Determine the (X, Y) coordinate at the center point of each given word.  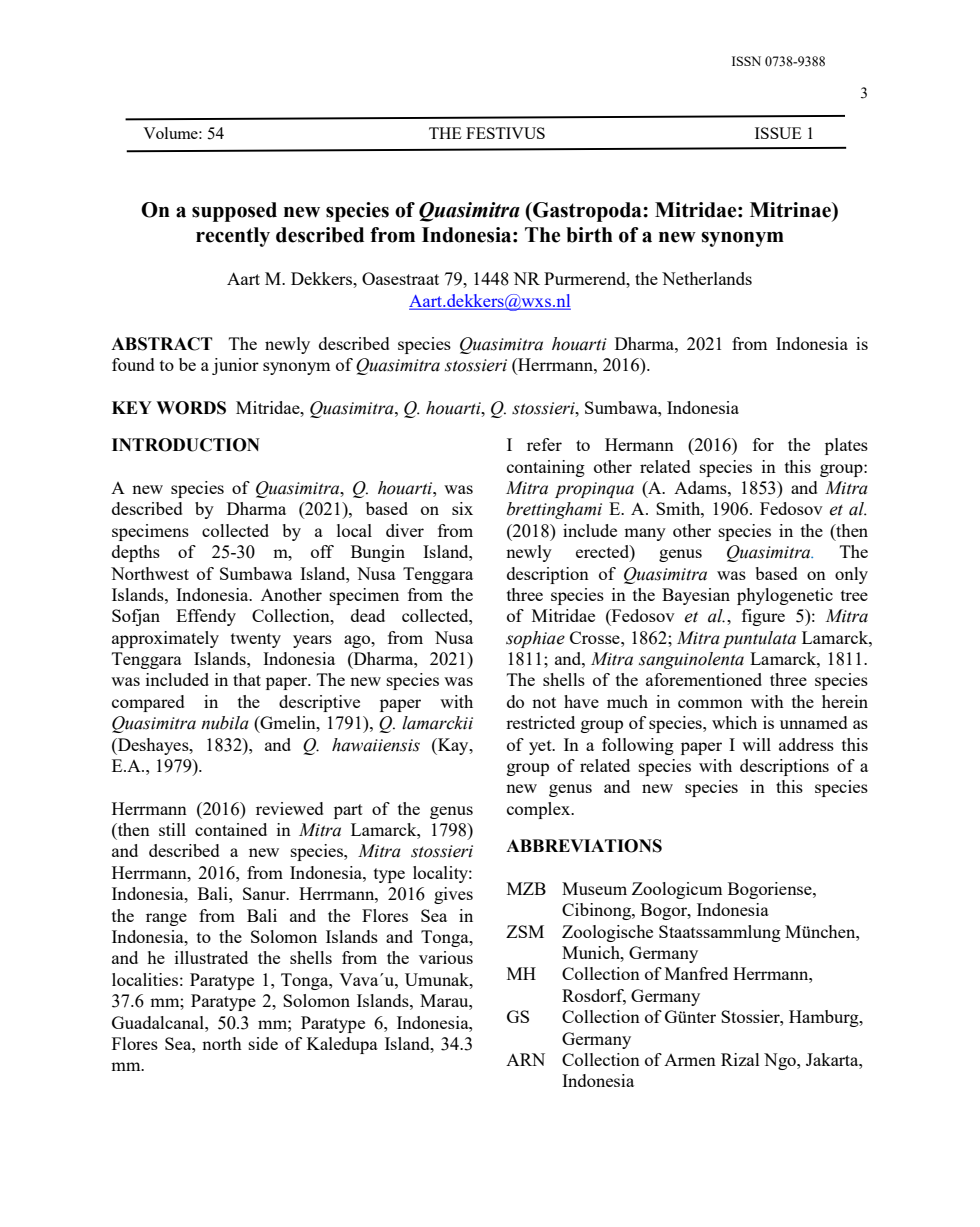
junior (235, 366)
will (756, 744)
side (263, 1043)
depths (136, 553)
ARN (525, 1059)
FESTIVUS (505, 133)
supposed (234, 212)
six (462, 508)
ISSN (746, 61)
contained (231, 829)
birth (589, 235)
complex (540, 810)
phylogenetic (785, 596)
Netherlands (707, 278)
